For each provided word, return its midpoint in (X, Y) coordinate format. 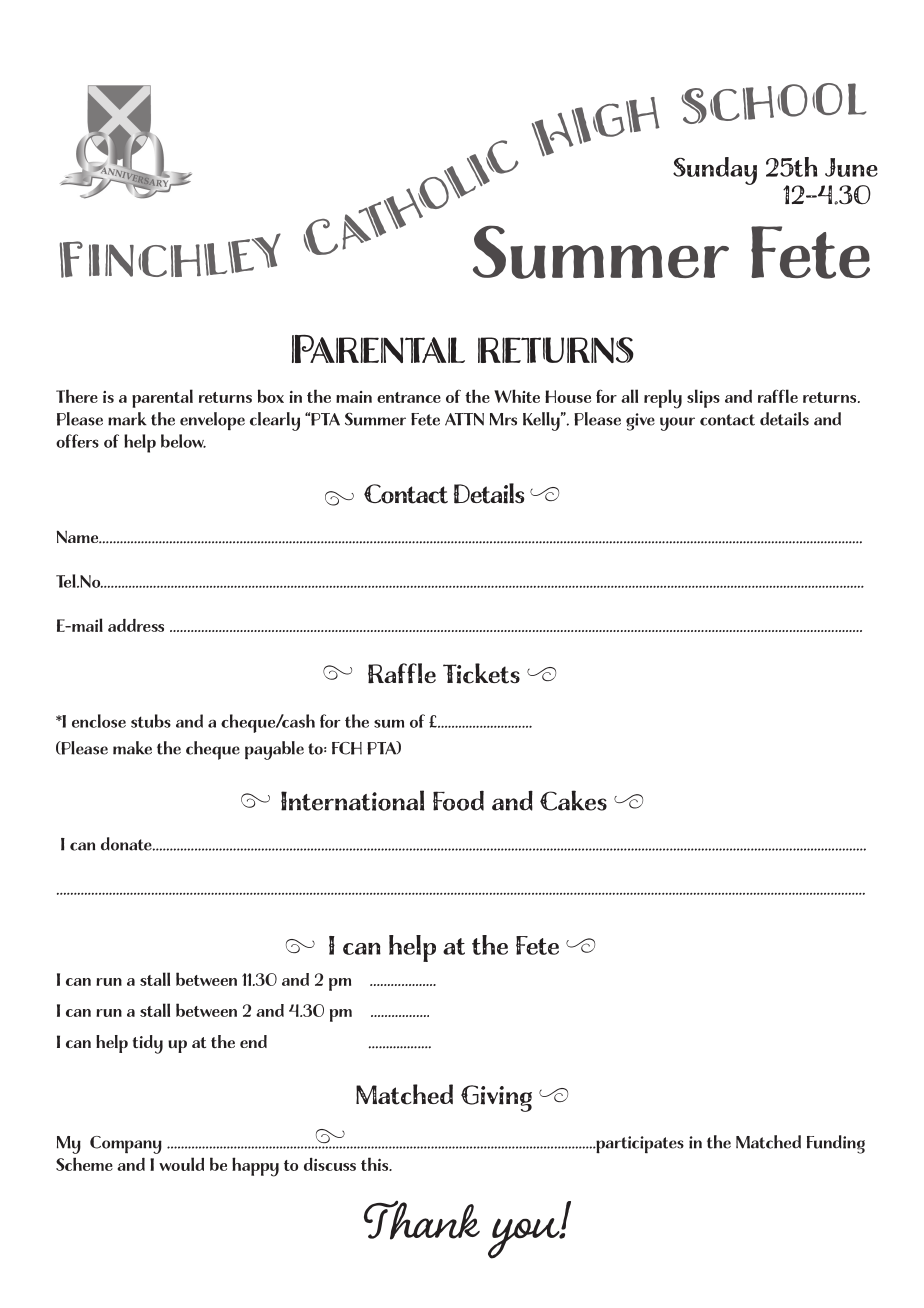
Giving (496, 1098)
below (183, 441)
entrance (409, 397)
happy (255, 1167)
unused (421, 721)
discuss (330, 1164)
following (685, 631)
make (132, 748)
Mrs (503, 419)
